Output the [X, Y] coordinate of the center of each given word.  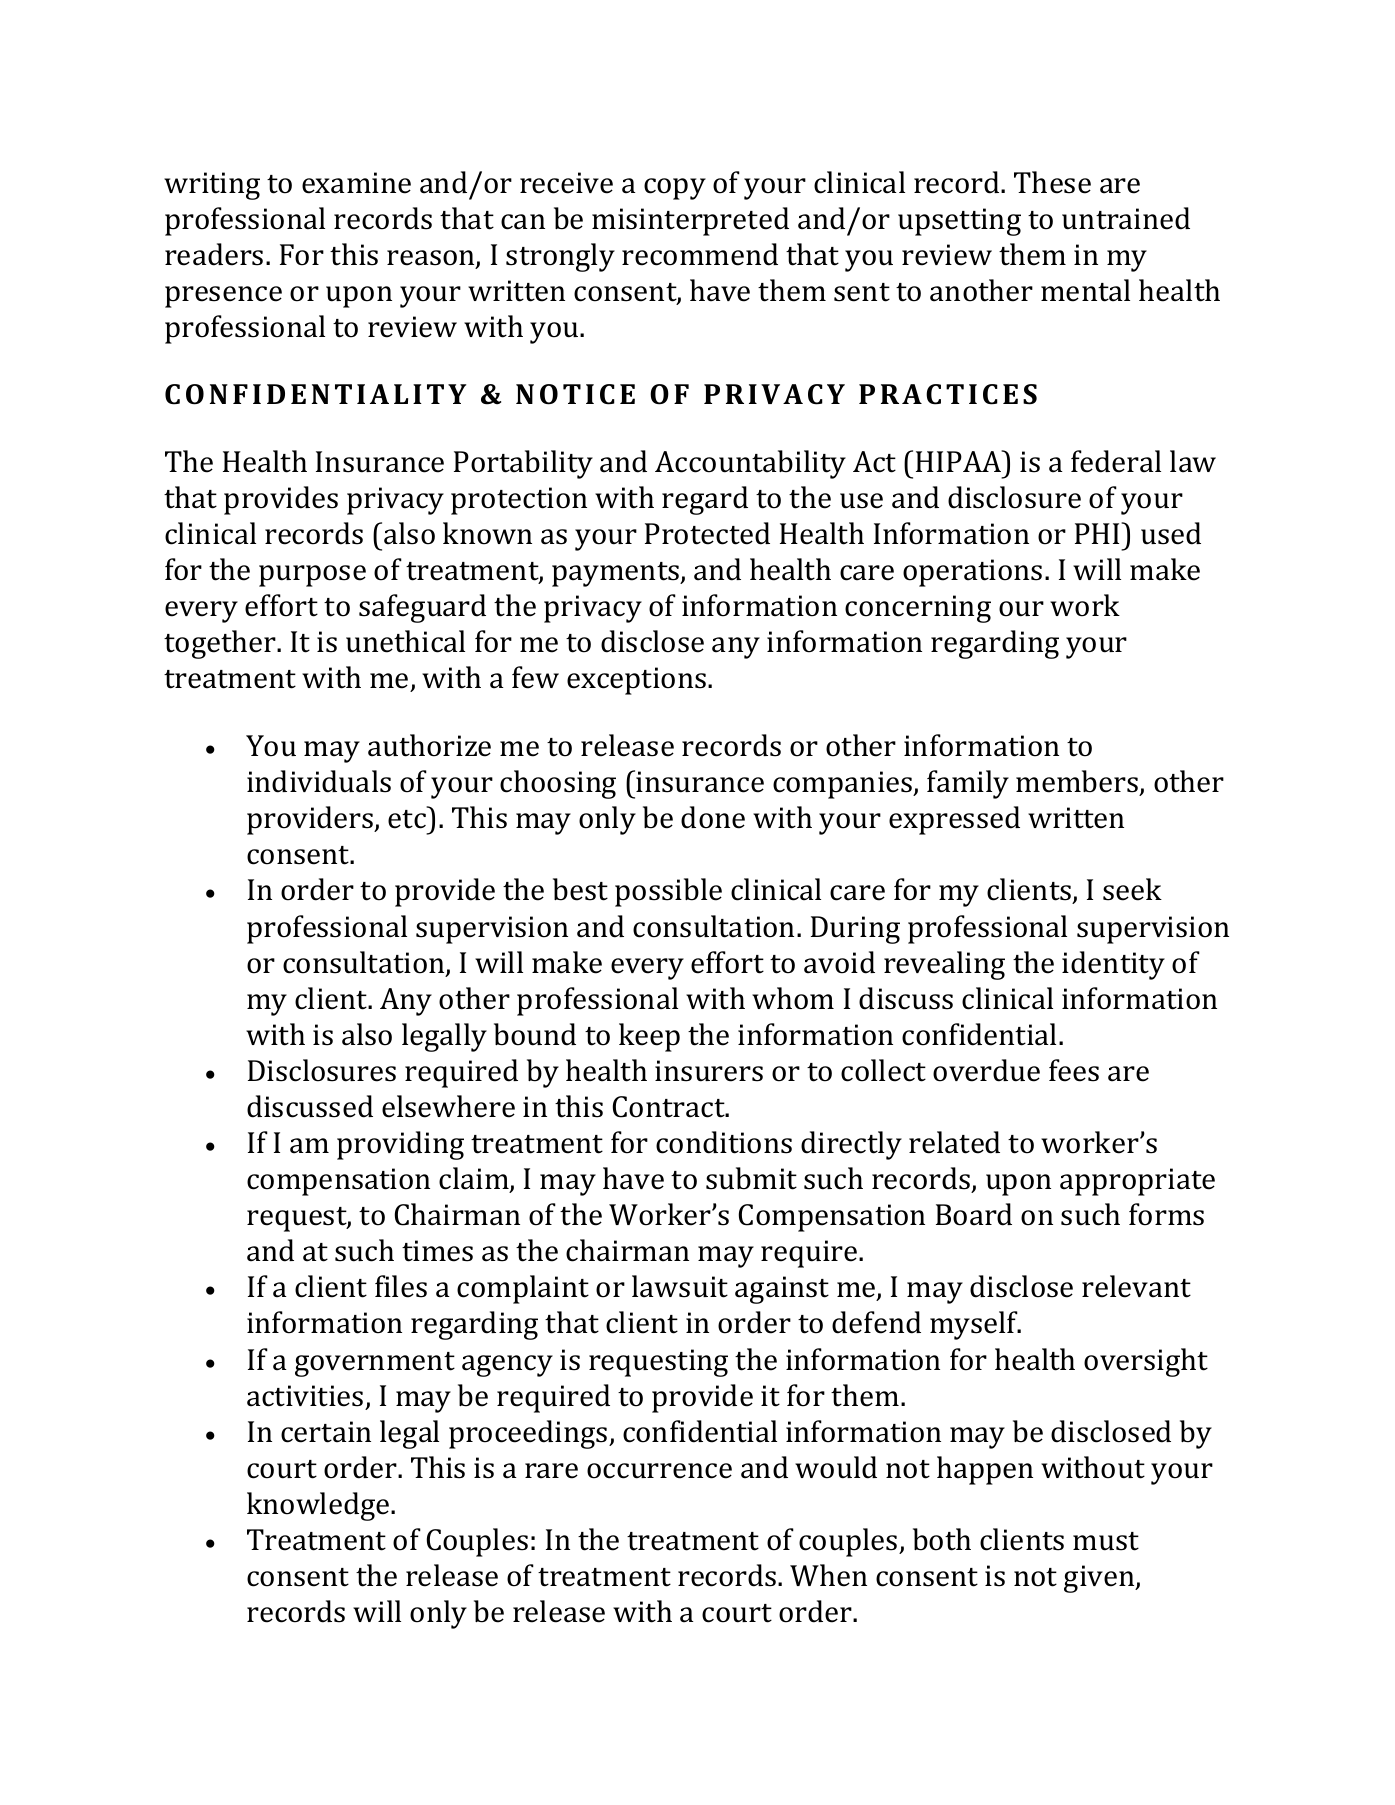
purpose [312, 576]
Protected [707, 533]
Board [974, 1214]
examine [356, 183]
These [1052, 182]
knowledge [319, 1506]
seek [1132, 889]
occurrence [659, 1471]
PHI [1098, 533]
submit [751, 1178]
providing [400, 1145]
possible [668, 892]
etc [407, 819]
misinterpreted [690, 221]
